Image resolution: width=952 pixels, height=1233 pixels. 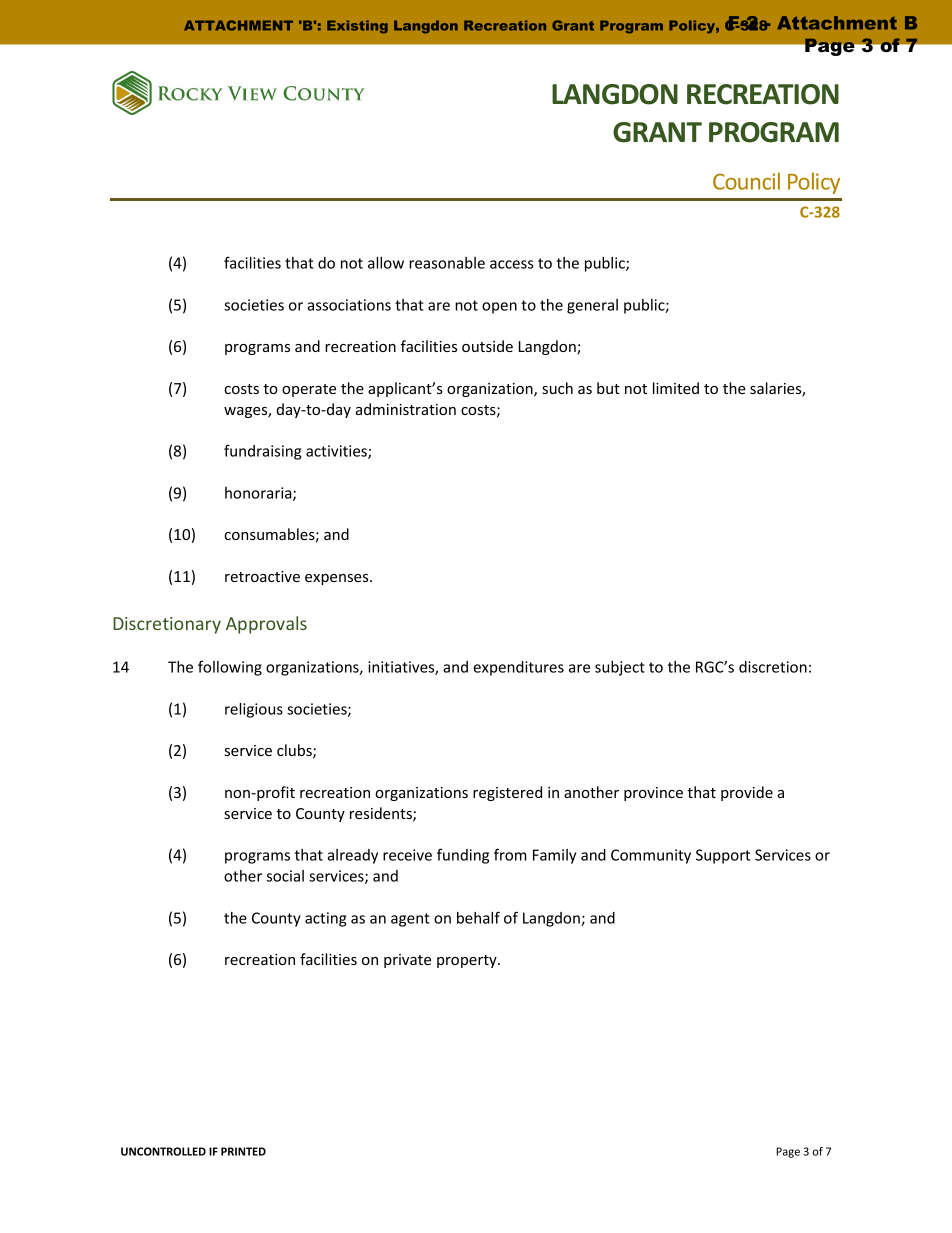 I want to click on Existing, so click(x=357, y=26).
